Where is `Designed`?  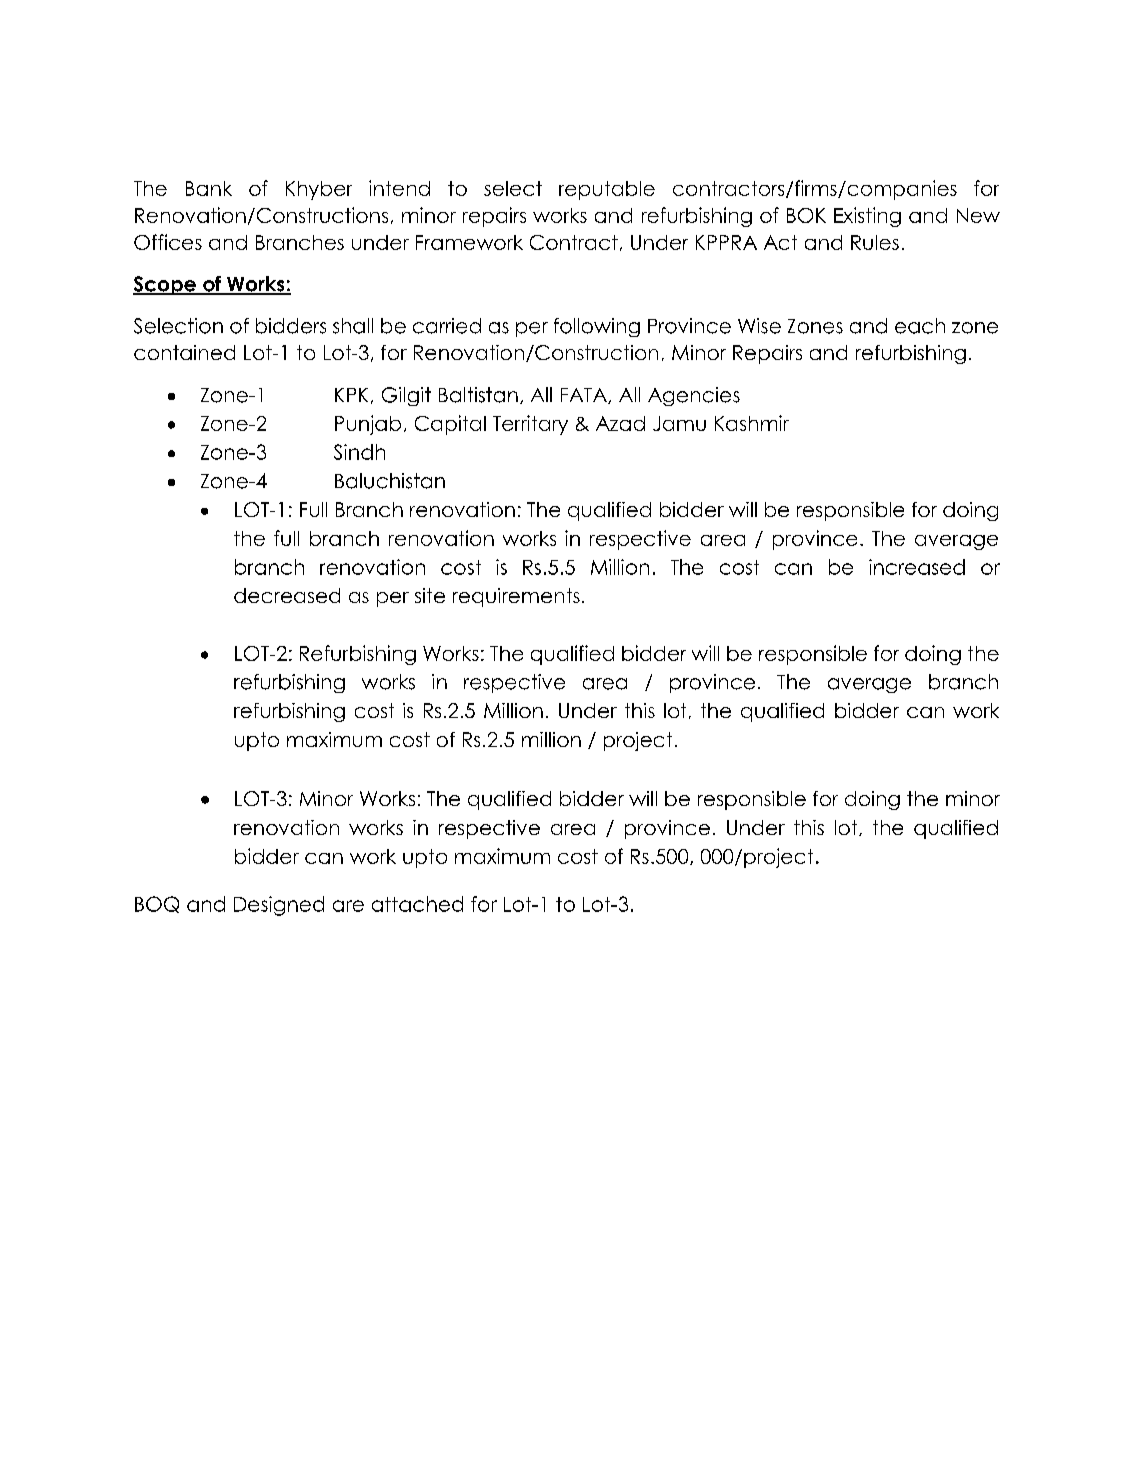
Designed is located at coordinates (279, 906).
